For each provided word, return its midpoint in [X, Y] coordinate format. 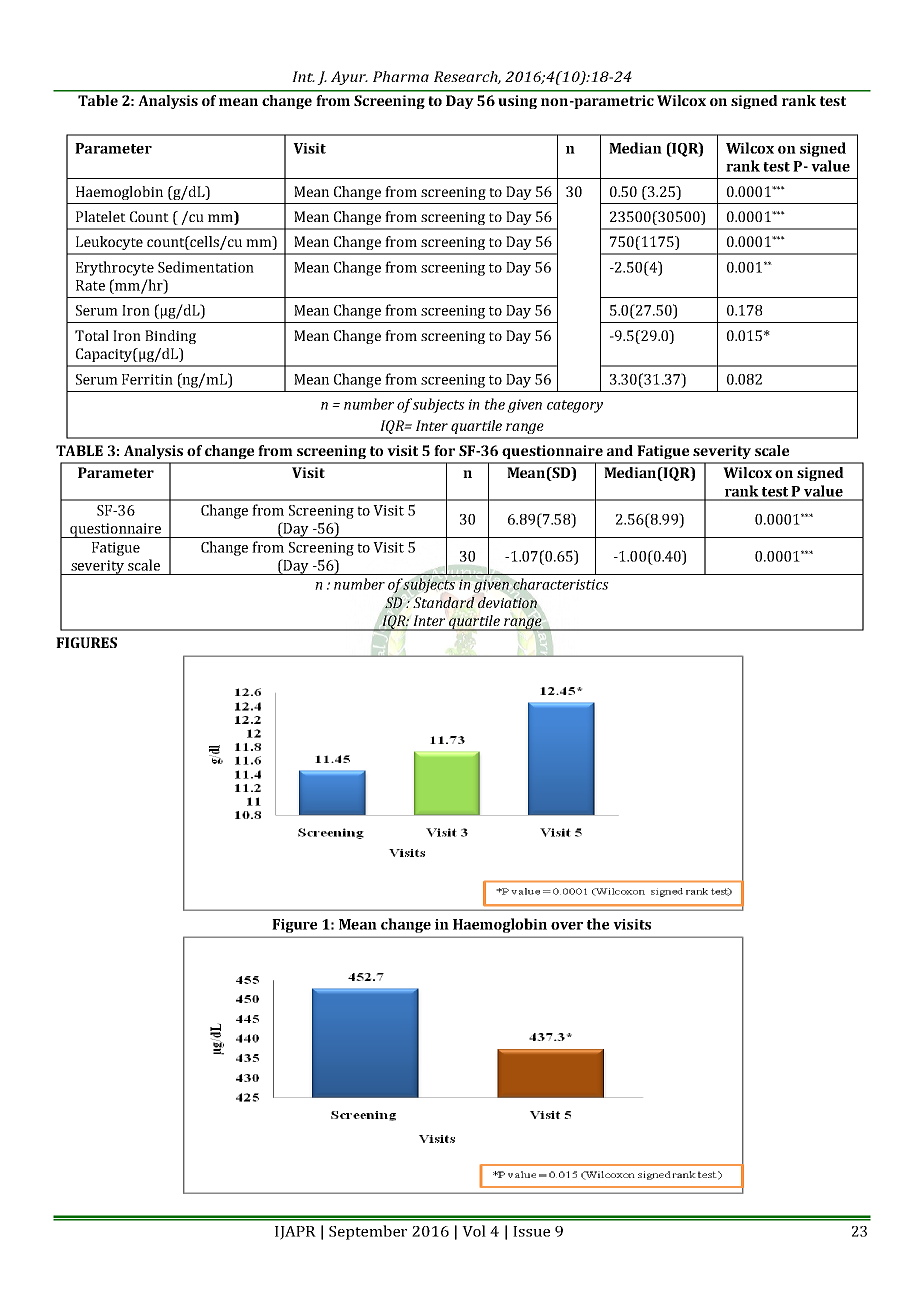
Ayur [349, 78]
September [368, 1232]
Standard [444, 602]
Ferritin [147, 379]
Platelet [101, 216]
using [517, 102]
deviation [507, 602]
